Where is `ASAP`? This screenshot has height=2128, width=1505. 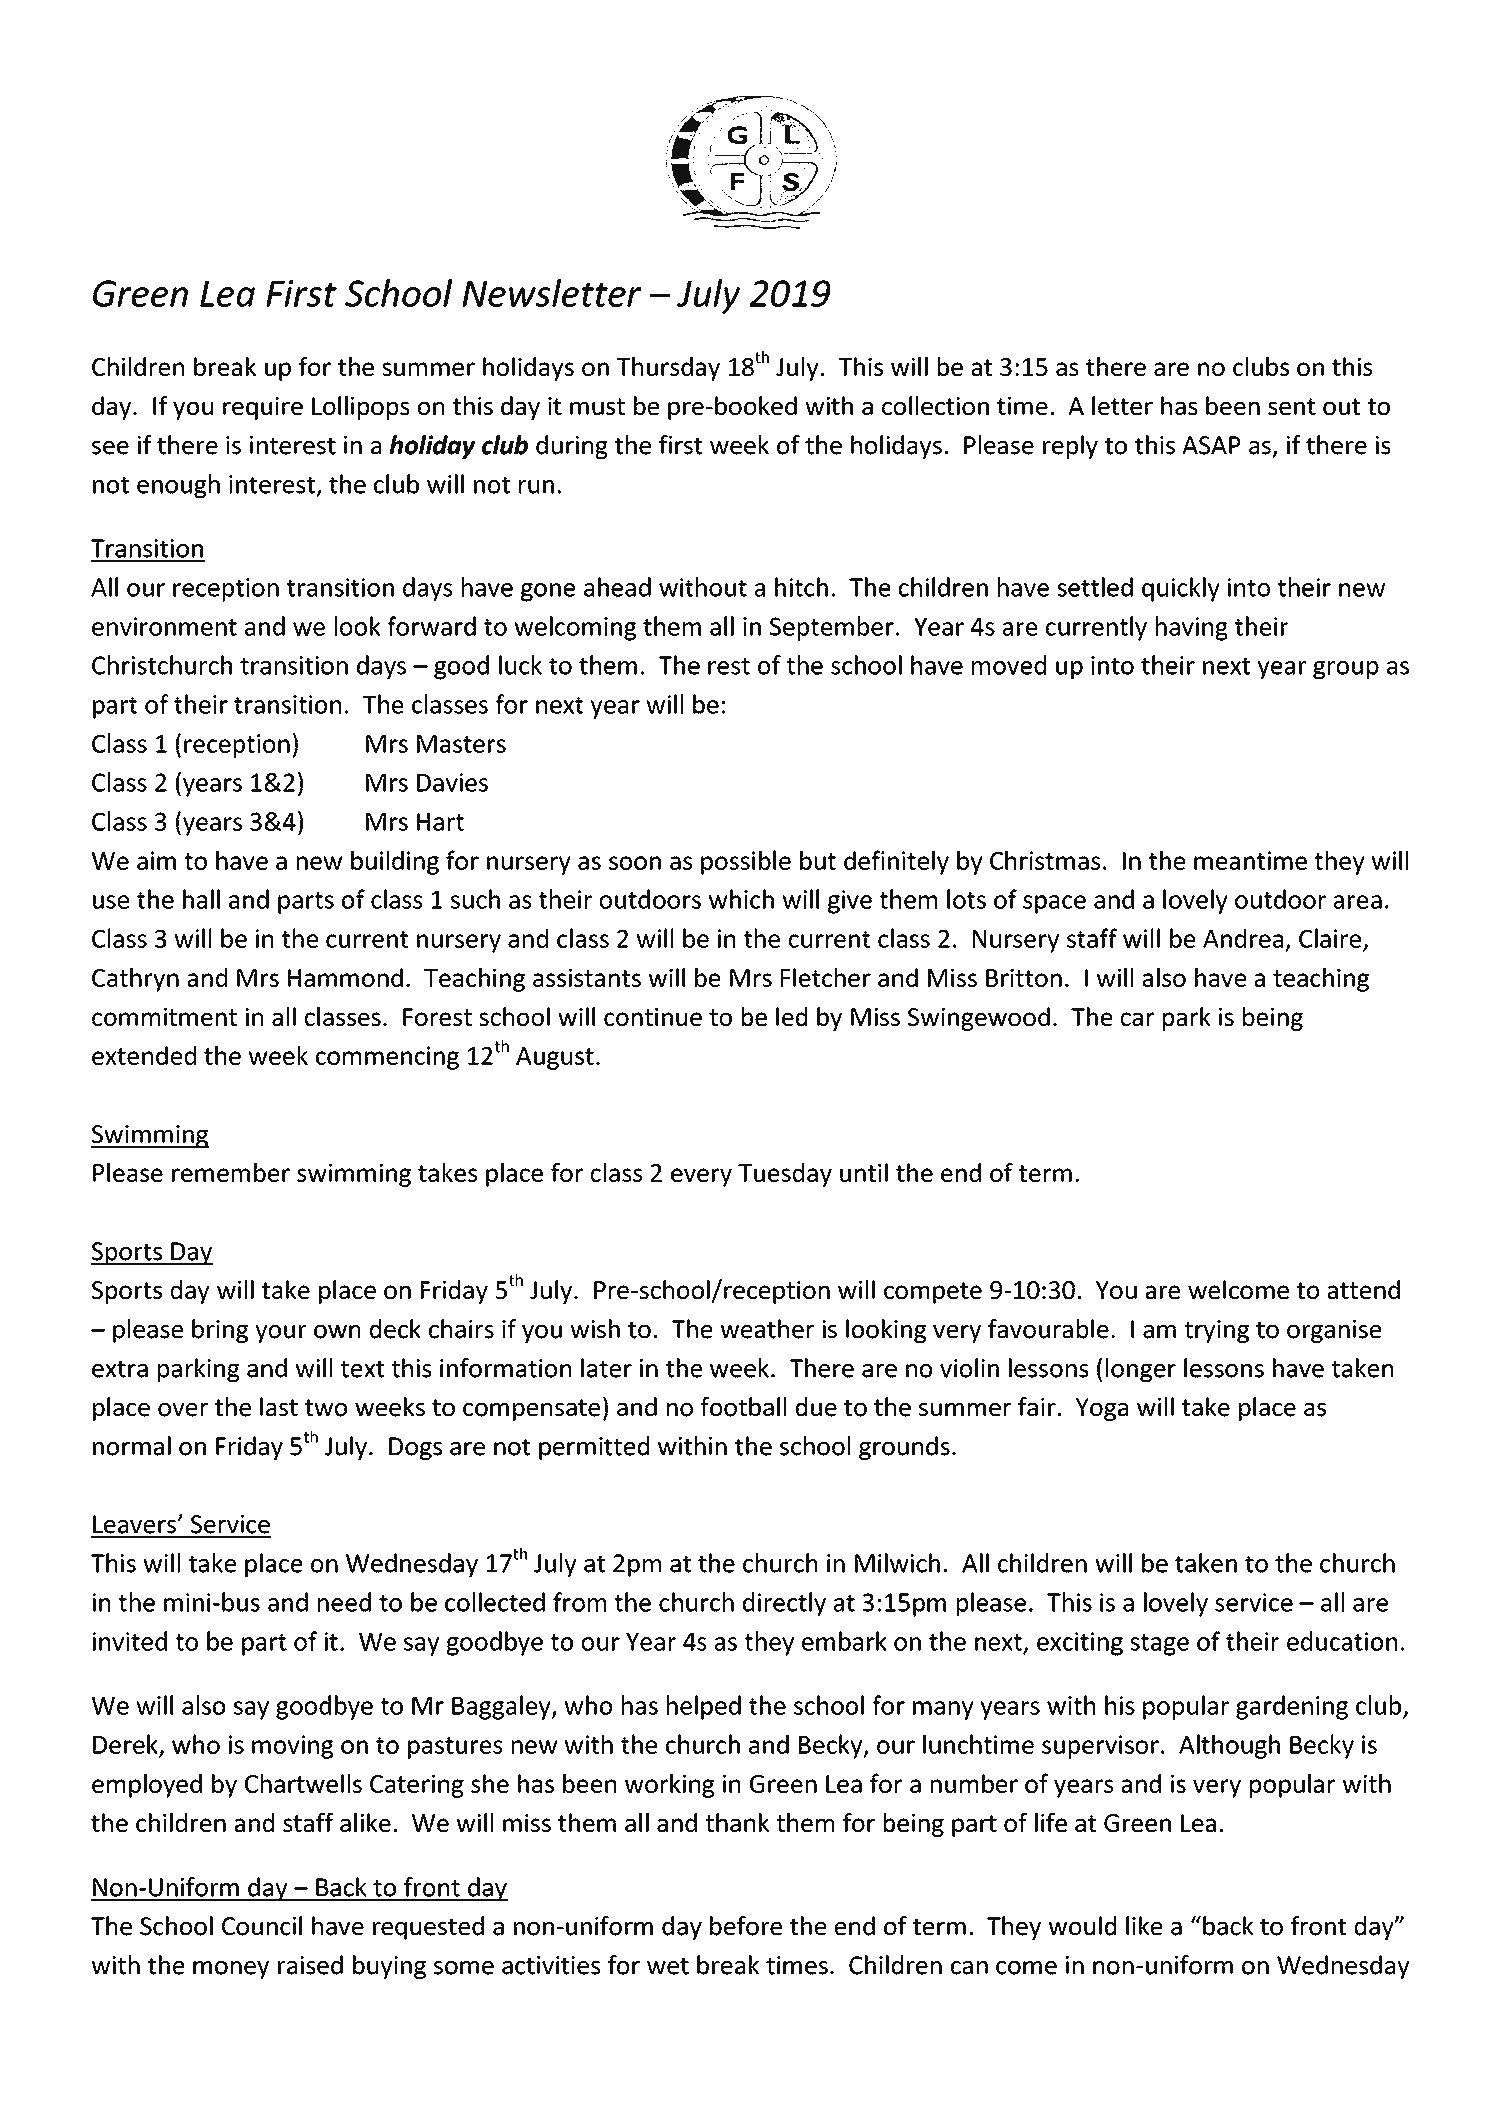 ASAP is located at coordinates (1211, 445).
